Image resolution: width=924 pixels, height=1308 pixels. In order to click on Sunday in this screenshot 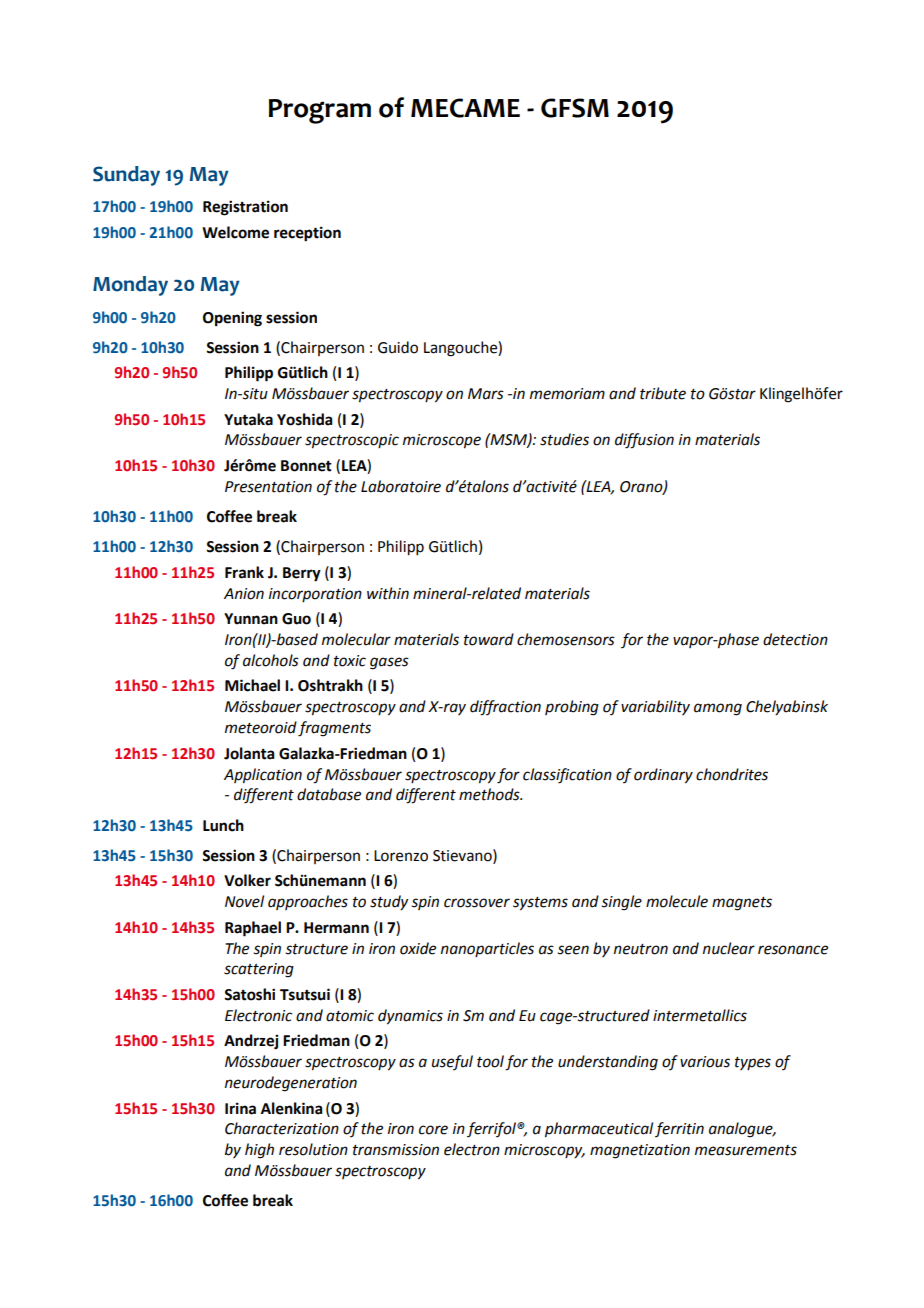, I will do `click(126, 176)`.
